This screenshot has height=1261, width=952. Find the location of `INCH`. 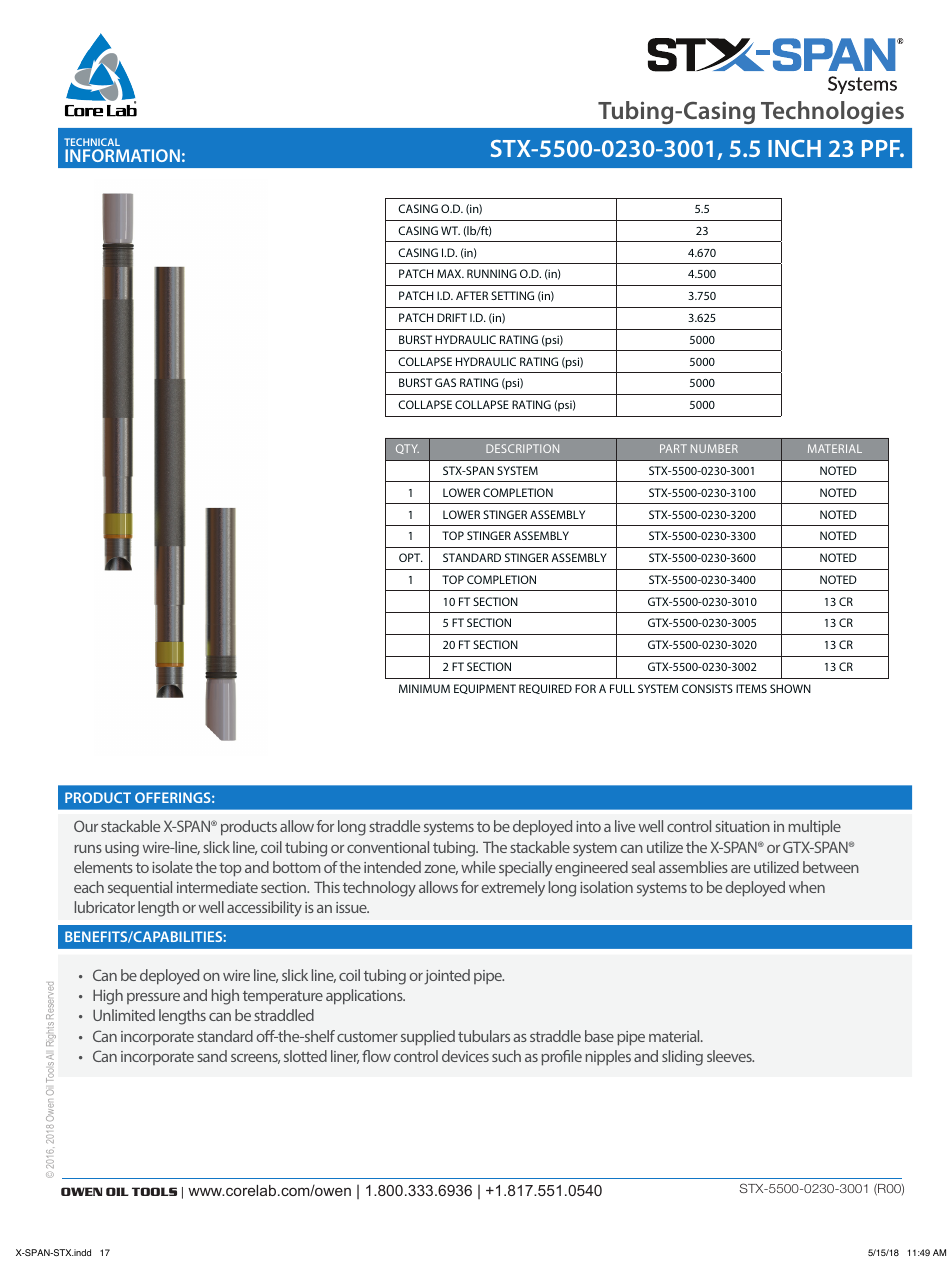

INCH is located at coordinates (794, 148).
